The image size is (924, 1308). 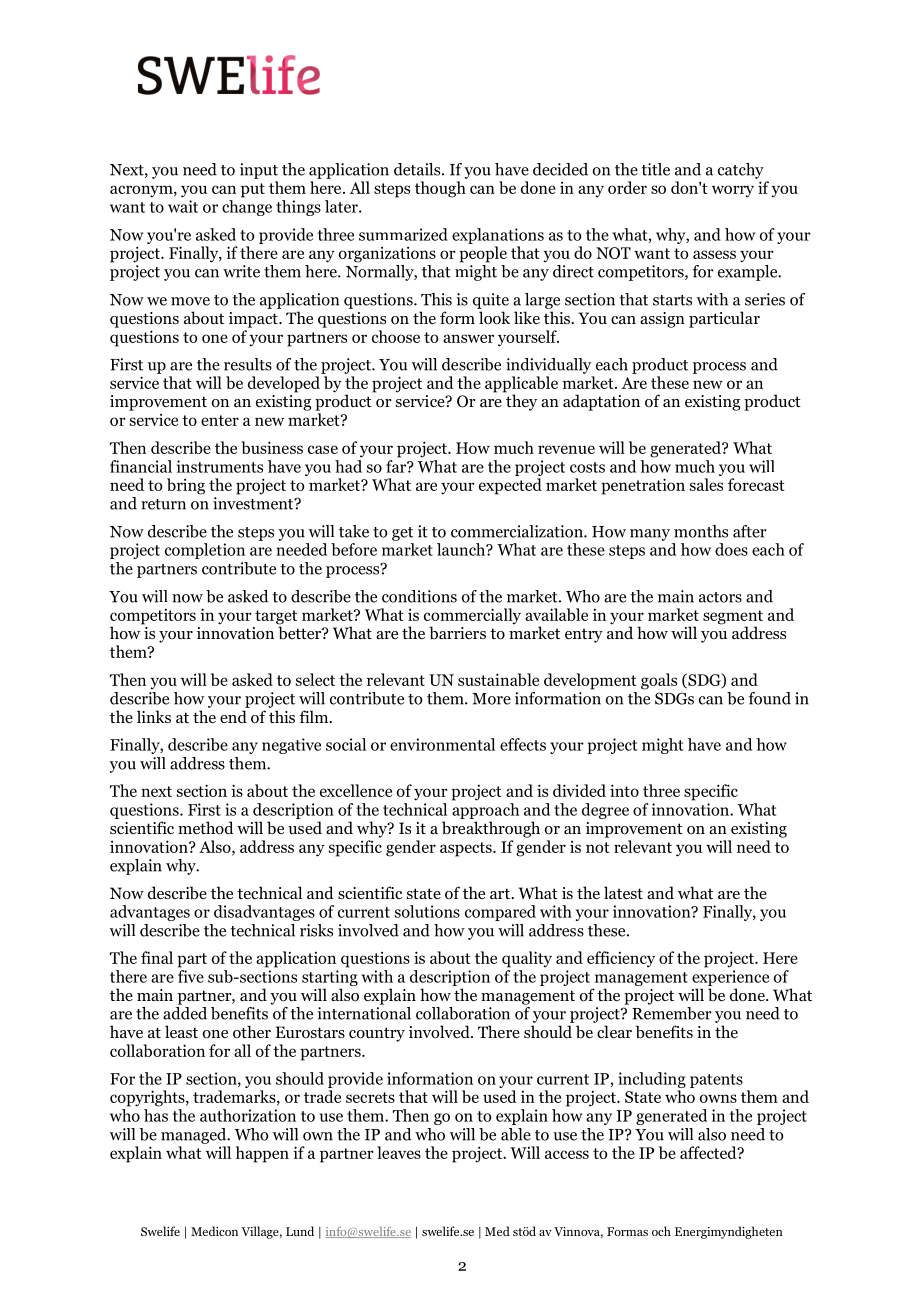 I want to click on worry, so click(x=733, y=191).
